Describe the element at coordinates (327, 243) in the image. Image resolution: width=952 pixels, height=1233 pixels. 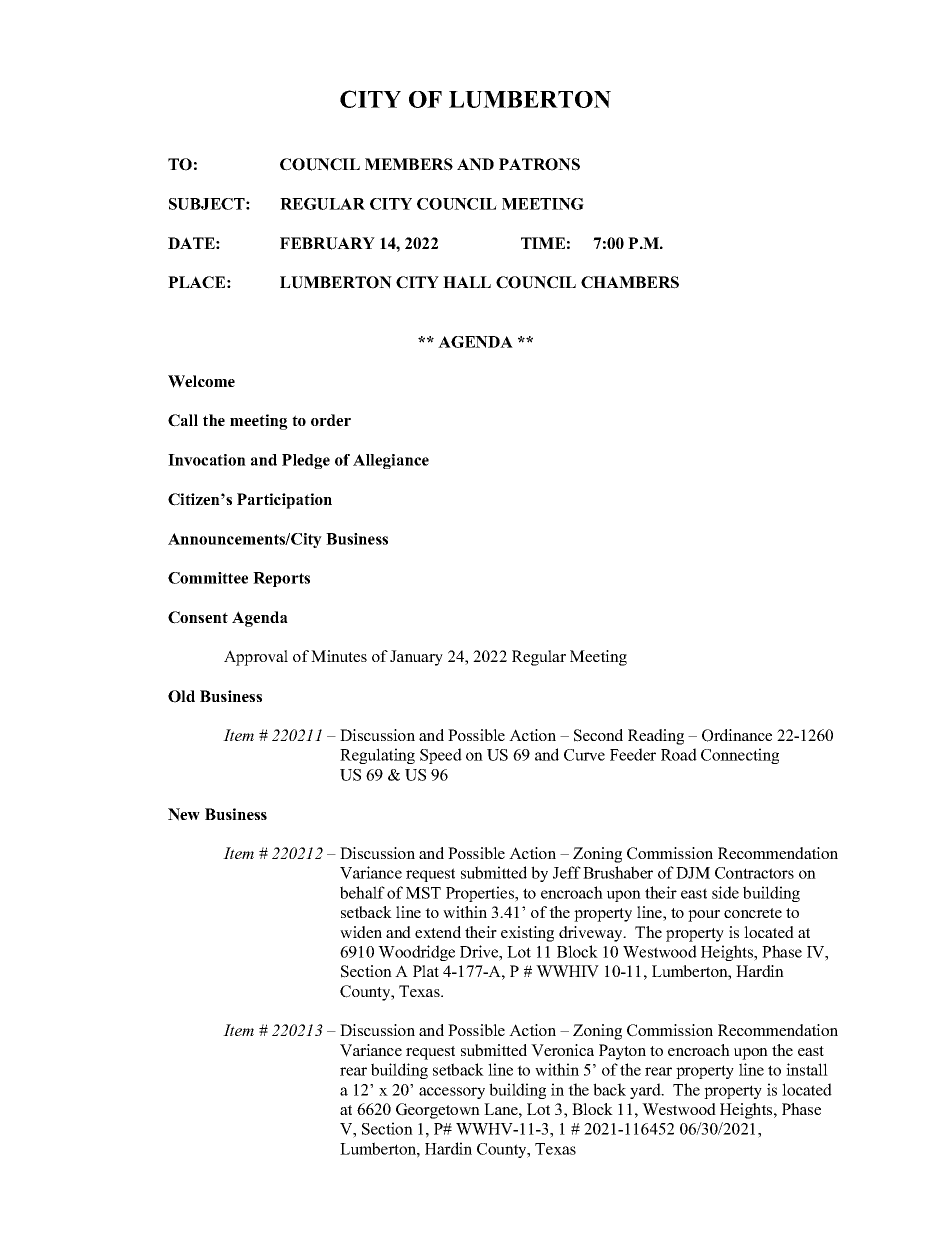
I see `FEBRUARY` at that location.
